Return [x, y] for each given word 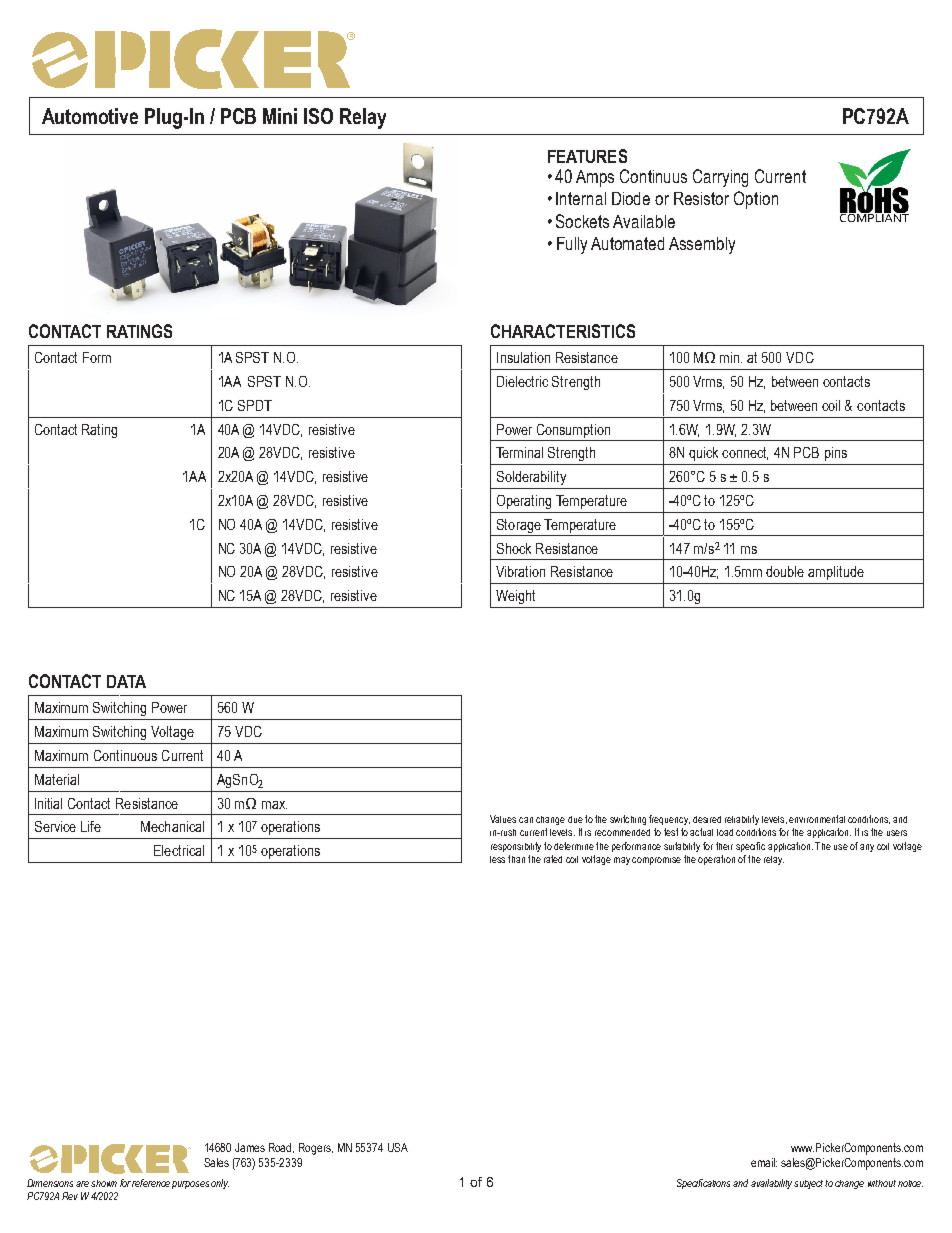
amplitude [836, 573]
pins [836, 454]
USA [398, 1147]
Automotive [90, 116]
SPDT [255, 405]
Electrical [179, 850]
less [497, 859]
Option [756, 200]
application [789, 847]
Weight [515, 597]
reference [151, 1183]
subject [808, 1184]
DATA [126, 681]
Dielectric [522, 381]
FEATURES [587, 156]
